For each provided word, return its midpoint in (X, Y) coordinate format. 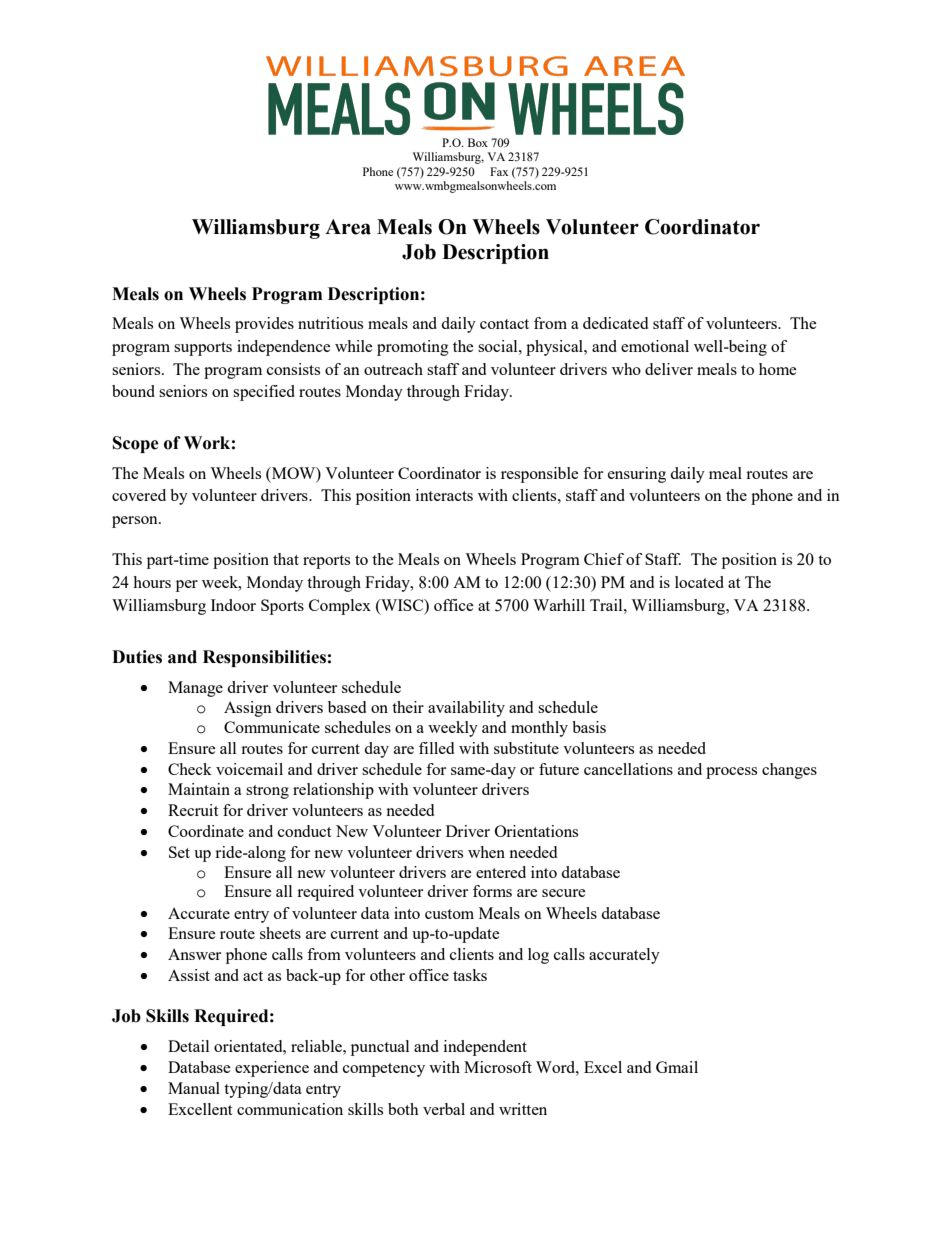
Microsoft (498, 1067)
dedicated (615, 323)
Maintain (199, 789)
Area (348, 227)
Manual (194, 1088)
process (731, 773)
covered (139, 495)
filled (436, 748)
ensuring (637, 475)
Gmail (677, 1067)
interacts (444, 495)
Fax (499, 171)
